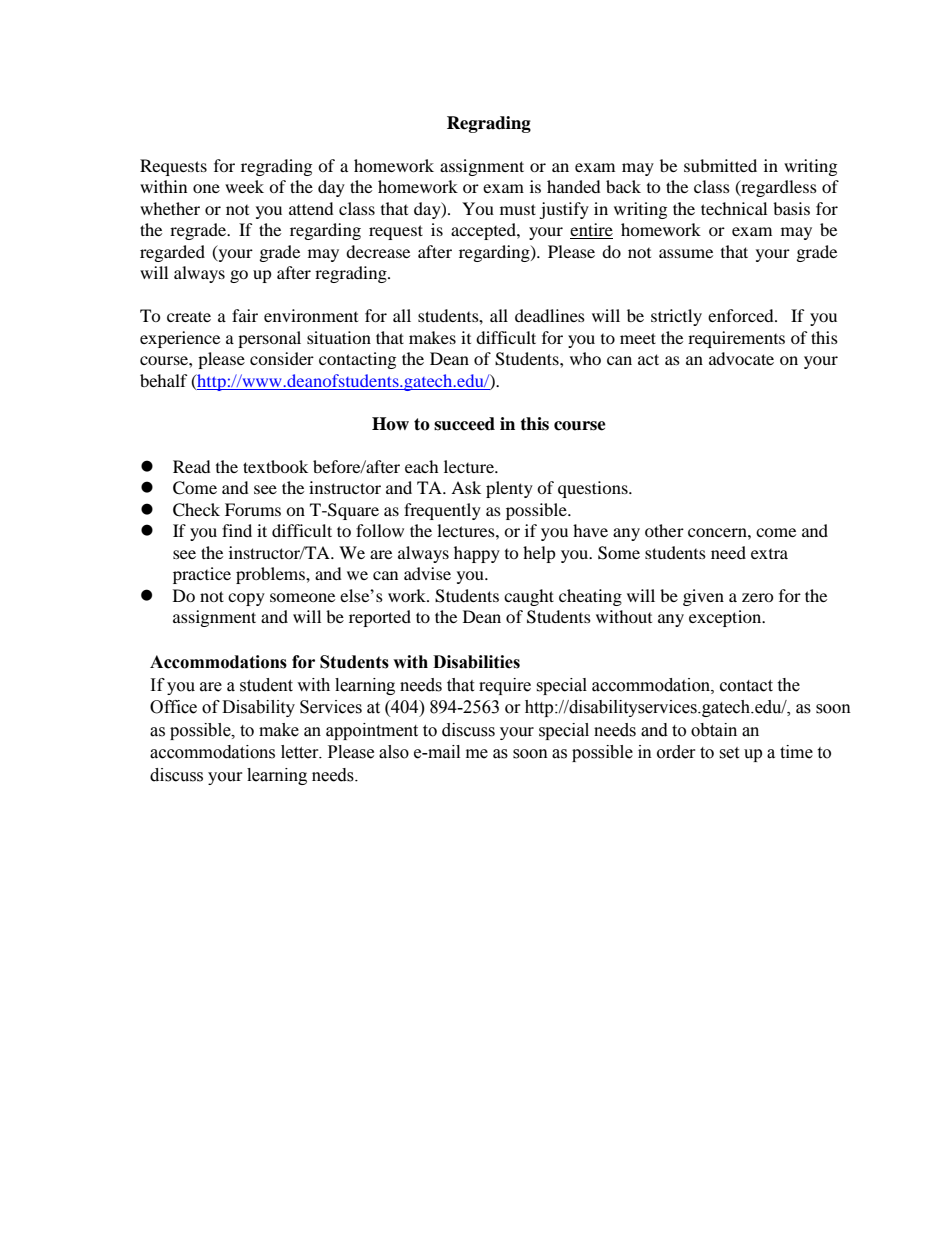 This screenshot has width=952, height=1233. Describe the element at coordinates (275, 466) in the screenshot. I see `textbook` at that location.
